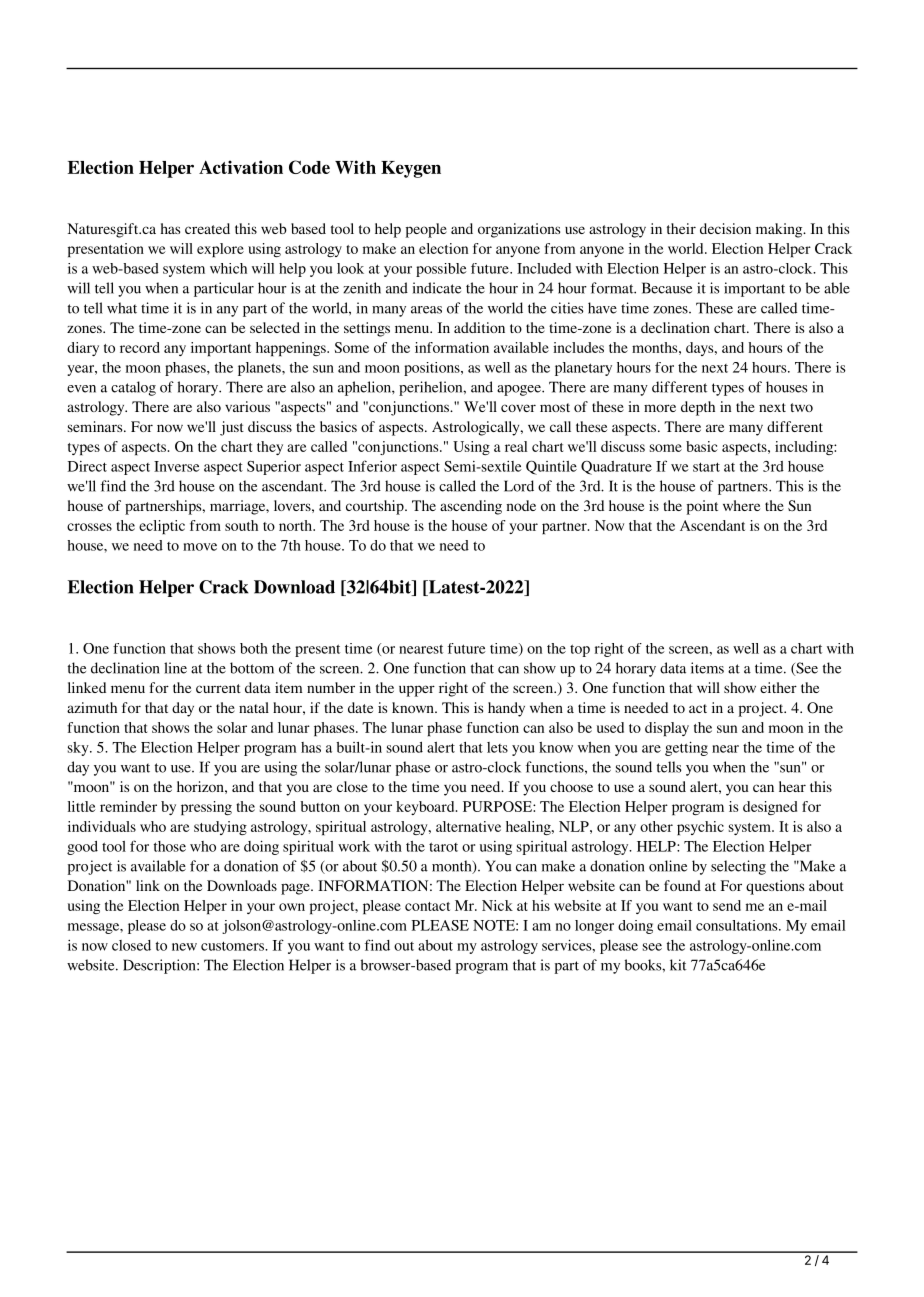 This document has width=924, height=1297. Describe the element at coordinates (427, 906) in the document. I see `contact` at that location.
